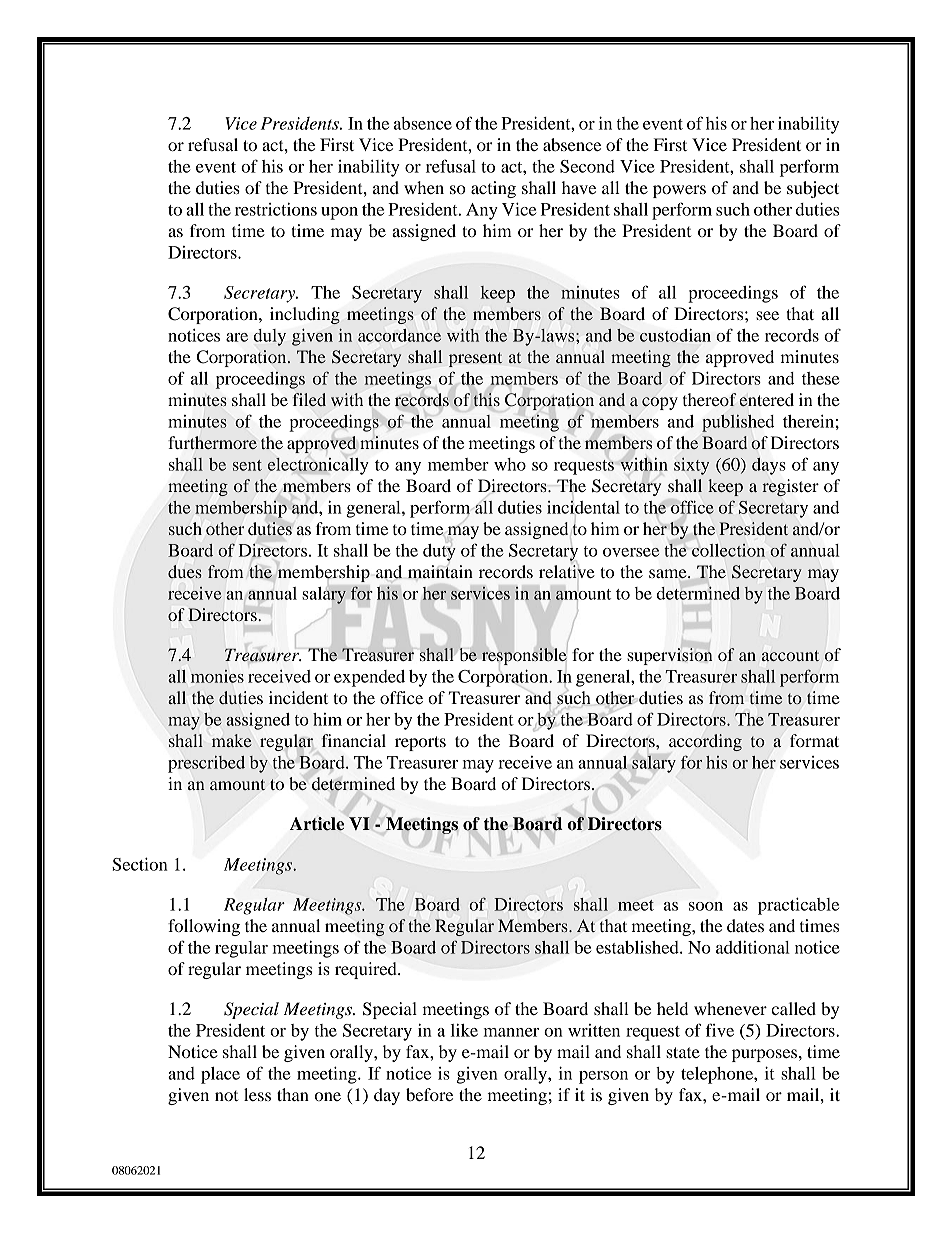  What do you see at coordinates (220, 1075) in the screenshot?
I see `place` at bounding box center [220, 1075].
